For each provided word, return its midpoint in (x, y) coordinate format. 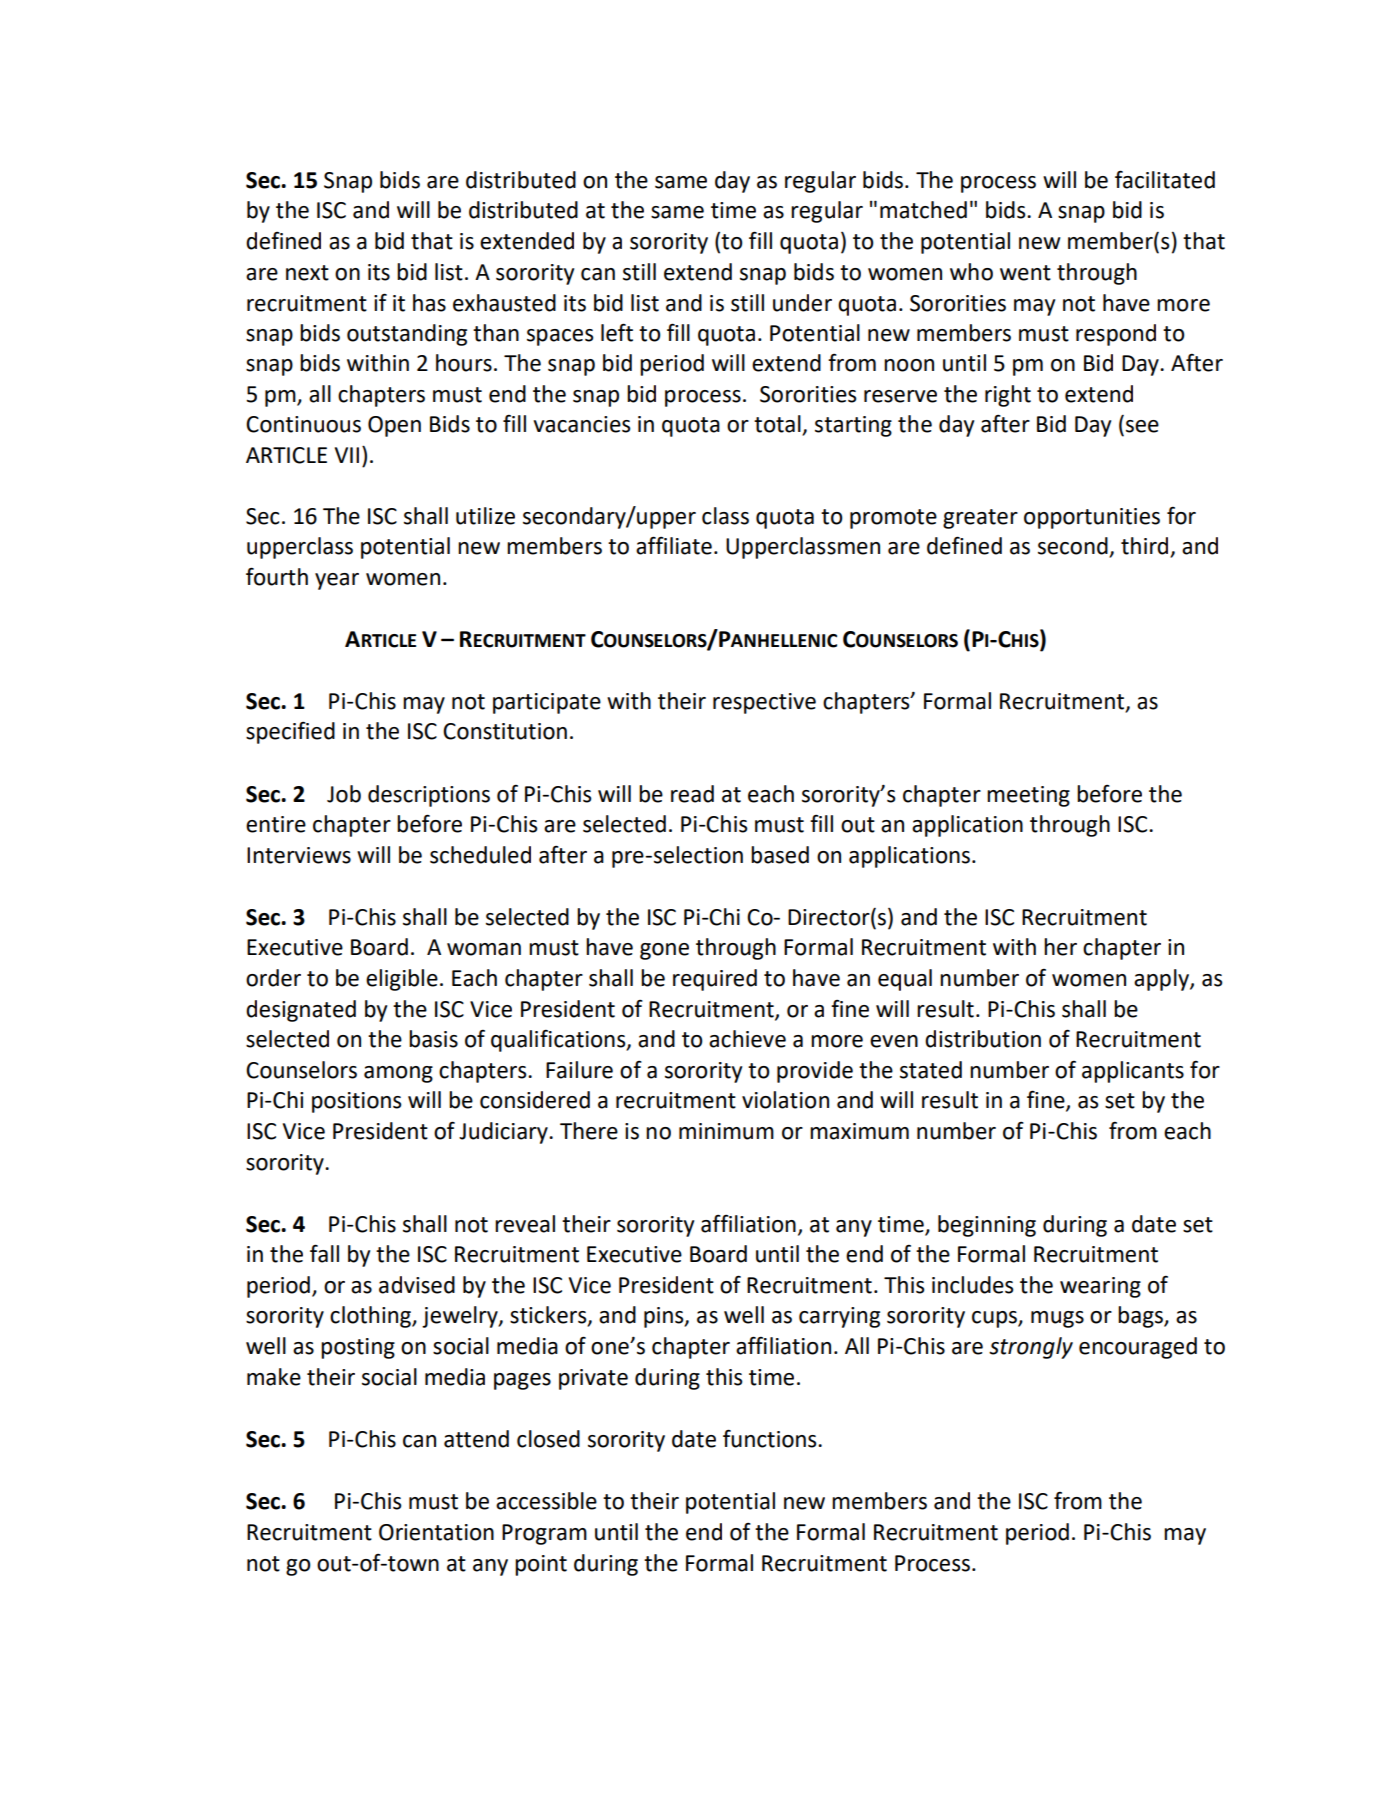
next (307, 273)
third (1146, 547)
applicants (1133, 1072)
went (1025, 273)
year (337, 581)
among (398, 1074)
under (802, 303)
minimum (726, 1131)
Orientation (436, 1532)
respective (764, 703)
